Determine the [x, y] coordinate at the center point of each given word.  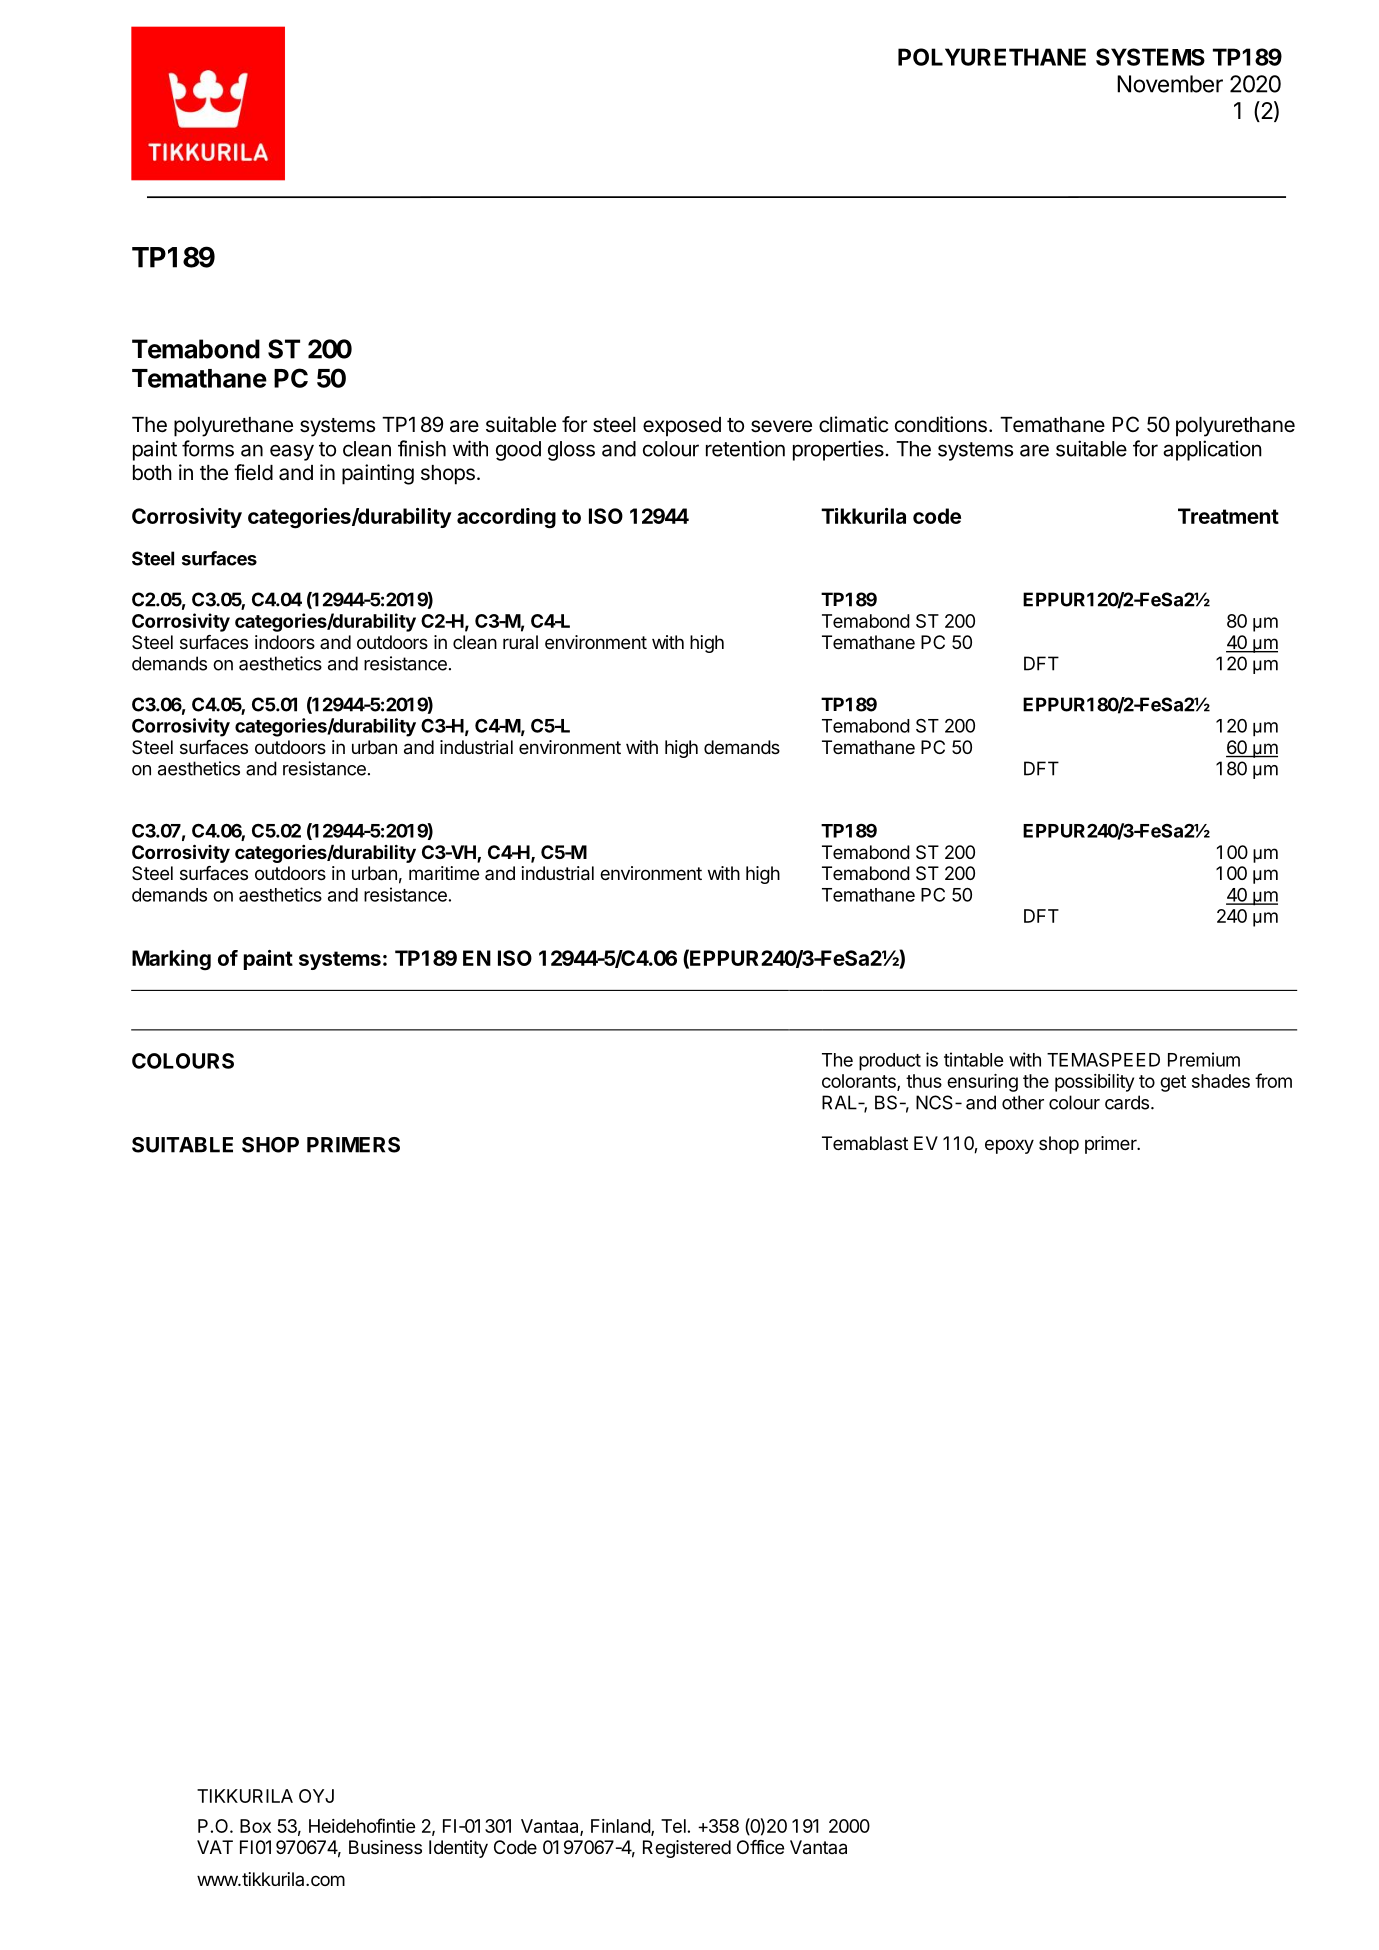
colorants [860, 1082]
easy [292, 452]
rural [520, 642]
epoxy [1009, 1146]
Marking [171, 960]
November [1170, 84]
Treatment [1228, 516]
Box [255, 1826]
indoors [285, 642]
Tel [673, 1826]
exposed [682, 427]
